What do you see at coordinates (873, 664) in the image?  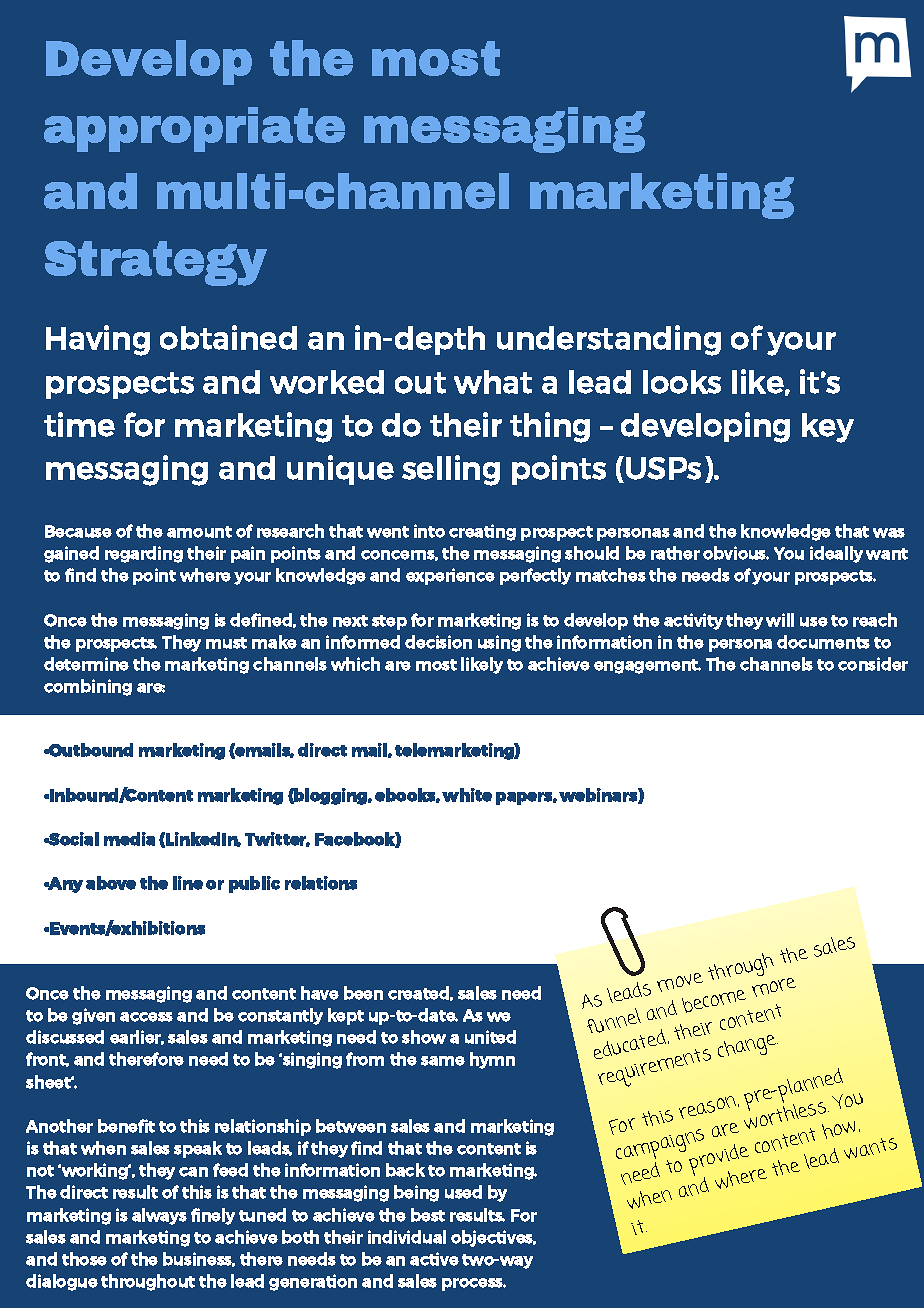 I see `consider` at bounding box center [873, 664].
